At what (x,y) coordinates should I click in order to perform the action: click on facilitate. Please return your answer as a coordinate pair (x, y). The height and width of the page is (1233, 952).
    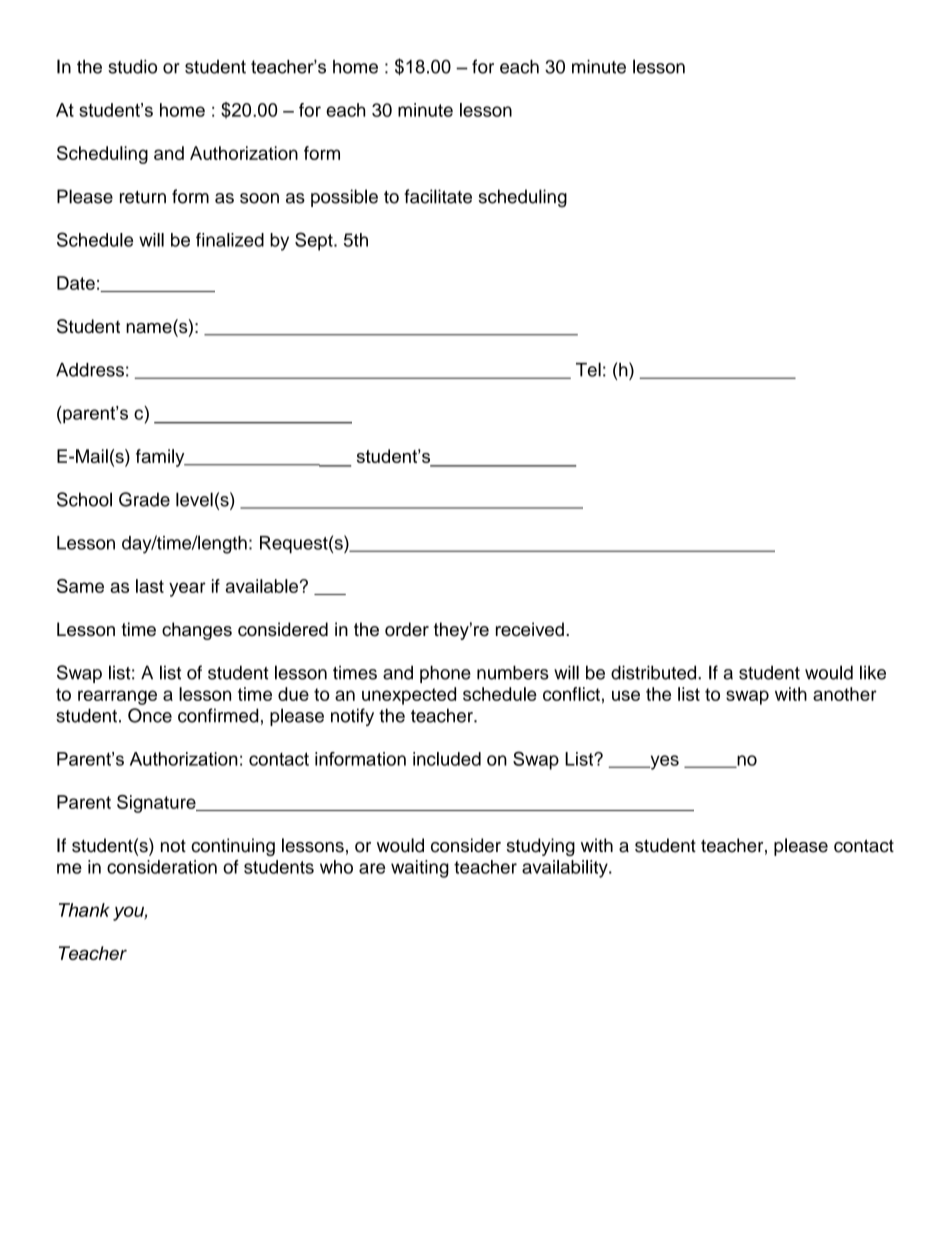
    Looking at the image, I should click on (438, 196).
